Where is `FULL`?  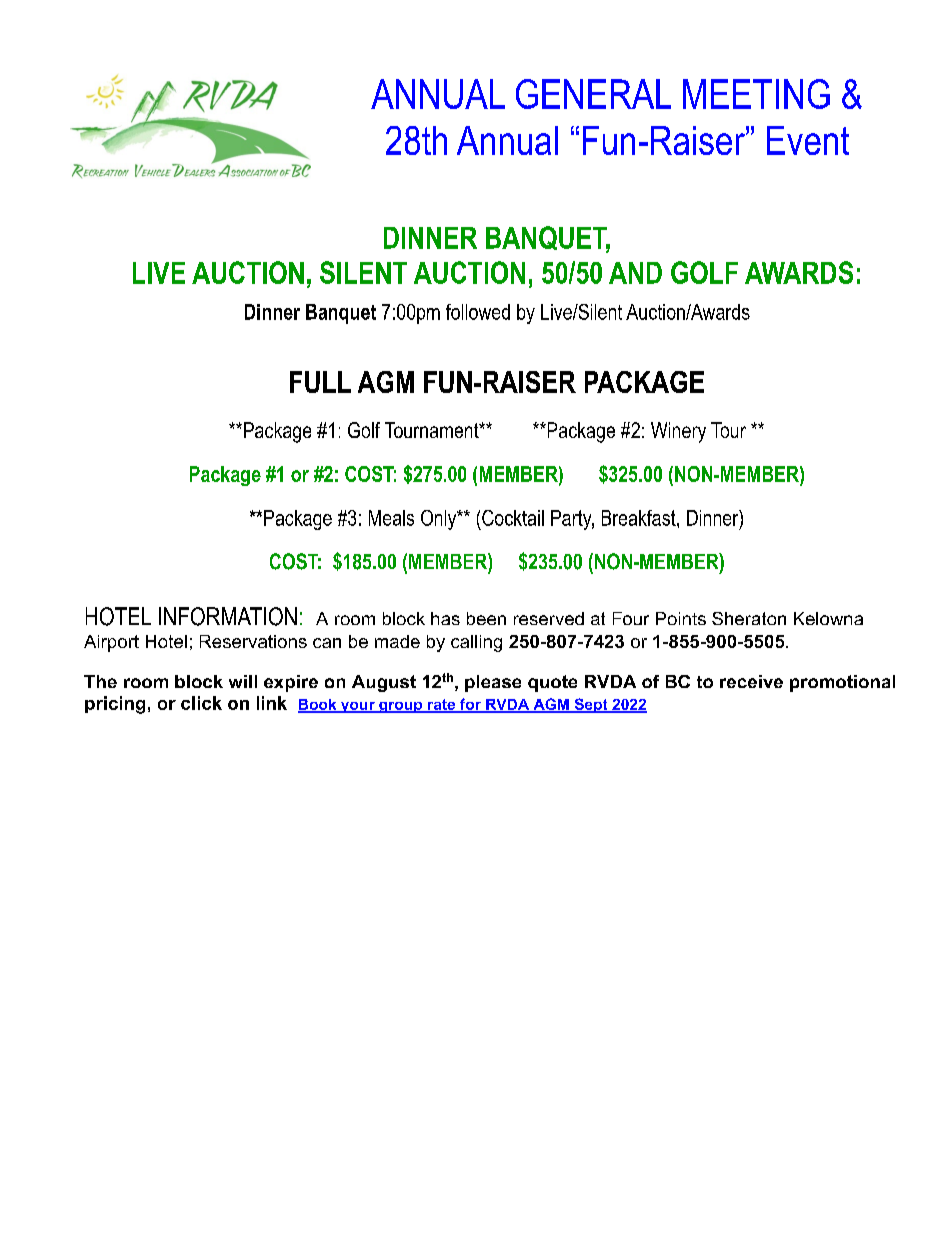 FULL is located at coordinates (320, 382).
